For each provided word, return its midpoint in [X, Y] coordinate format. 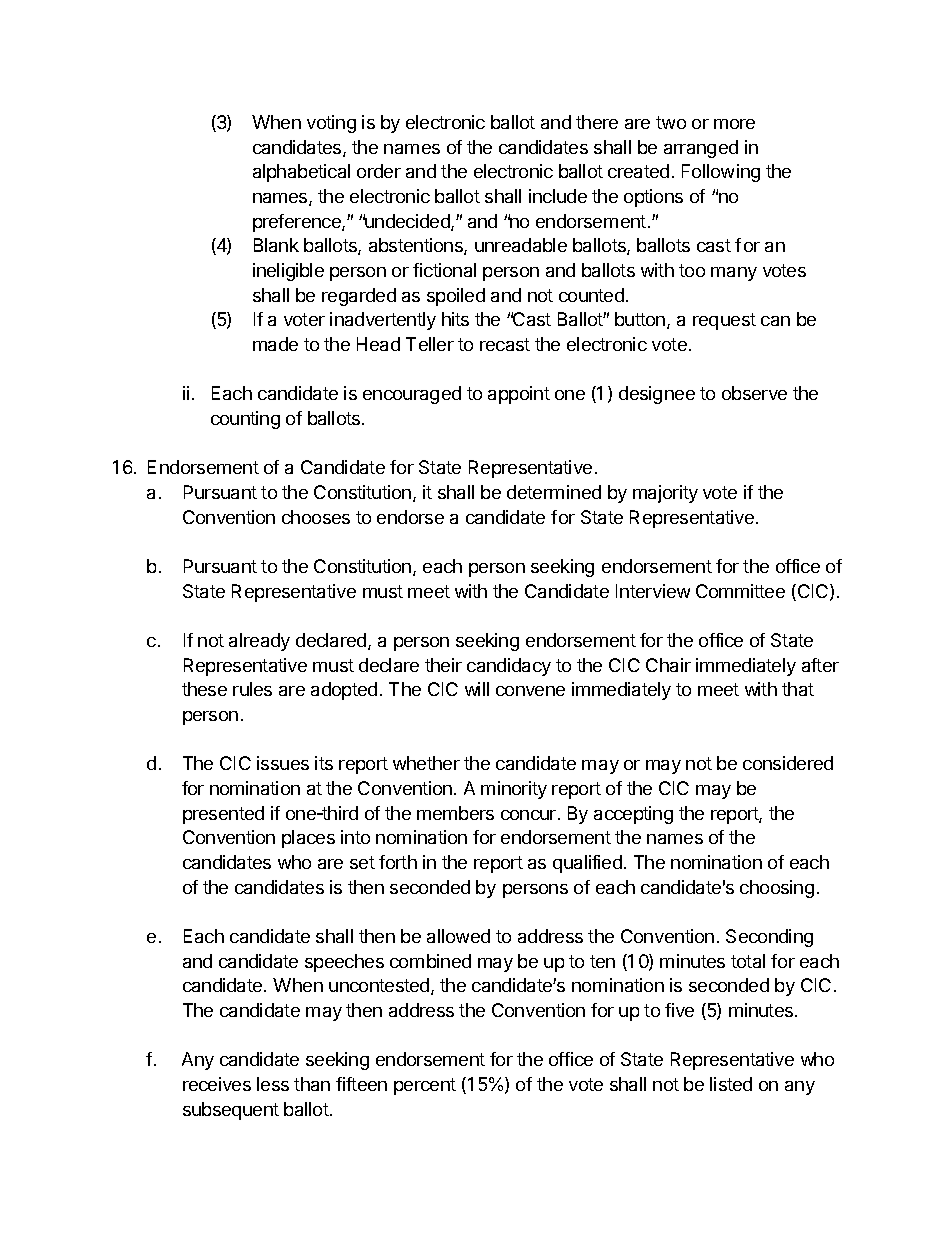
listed [731, 1084]
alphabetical [301, 173]
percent [425, 1086]
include [558, 196]
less [273, 1084]
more [734, 124]
